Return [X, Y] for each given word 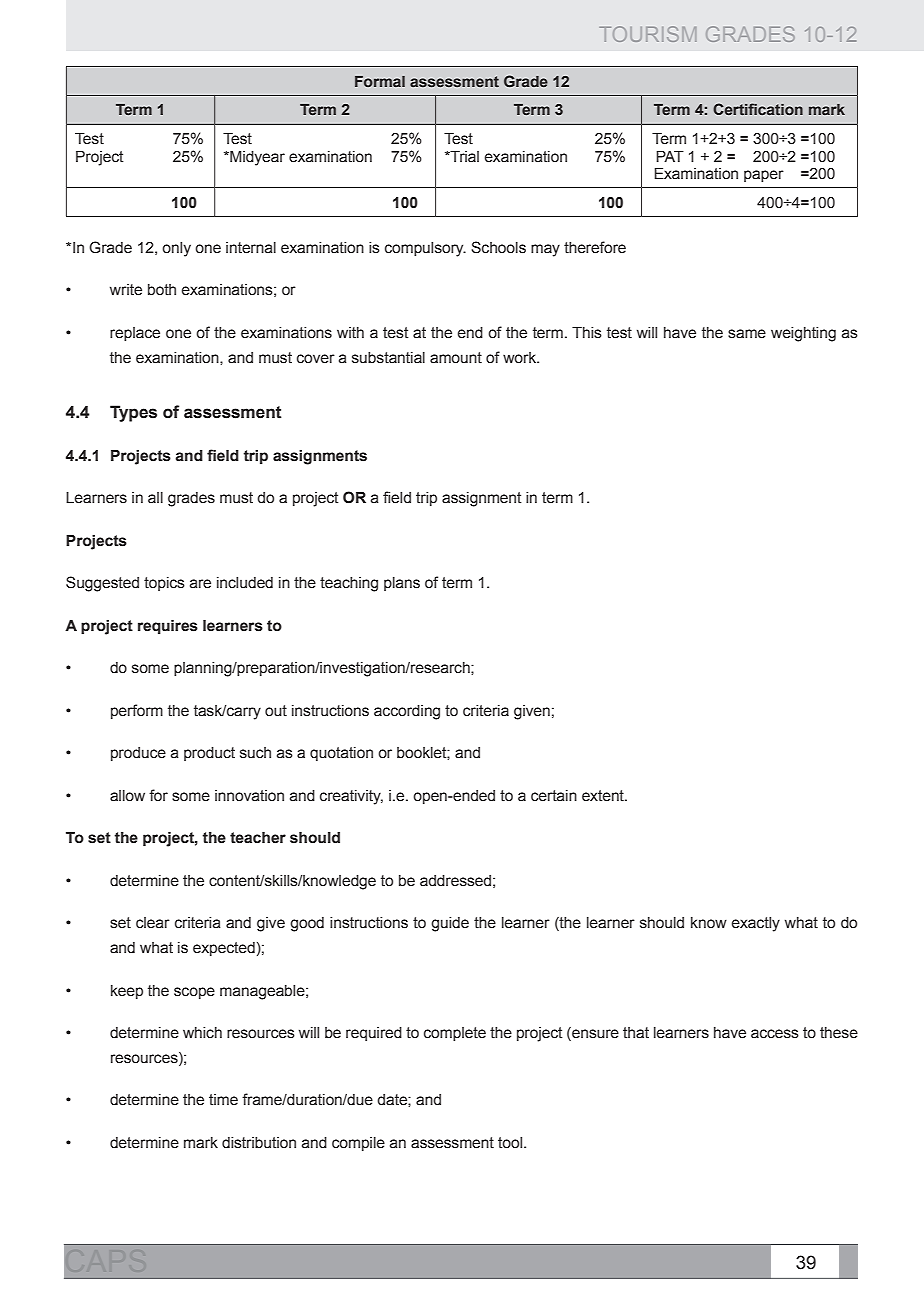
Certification [758, 109]
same [747, 334]
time [223, 1100]
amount [456, 358]
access [775, 1034]
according [407, 712]
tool [511, 1143]
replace [135, 334]
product [209, 754]
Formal [380, 81]
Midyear [256, 158]
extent [604, 796]
